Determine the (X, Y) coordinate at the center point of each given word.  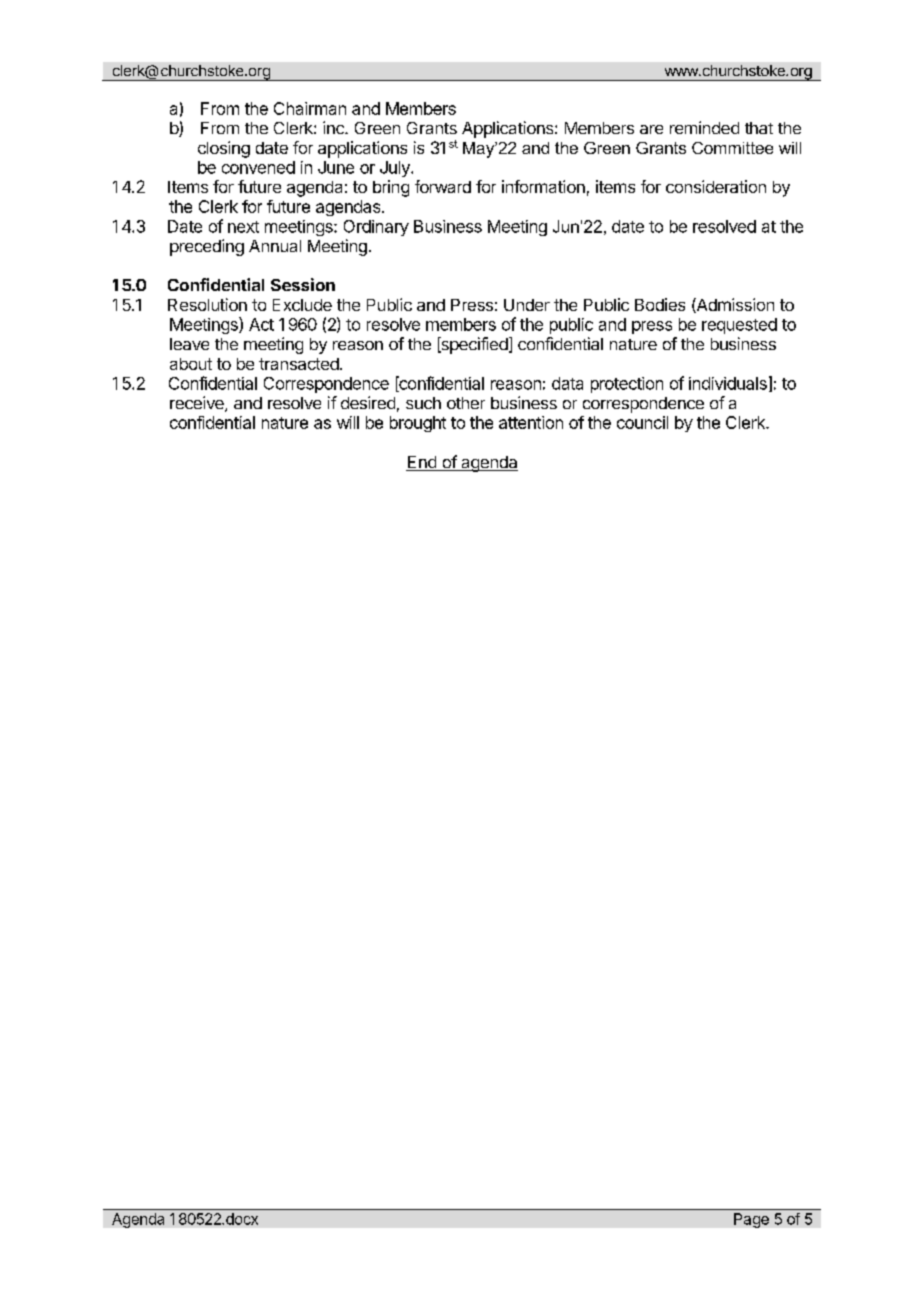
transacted (300, 364)
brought (418, 424)
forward (443, 186)
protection (627, 385)
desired (368, 402)
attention (531, 422)
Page (751, 1220)
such (423, 403)
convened (258, 167)
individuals (728, 383)
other (466, 403)
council (642, 422)
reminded (704, 127)
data (567, 383)
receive (198, 404)
